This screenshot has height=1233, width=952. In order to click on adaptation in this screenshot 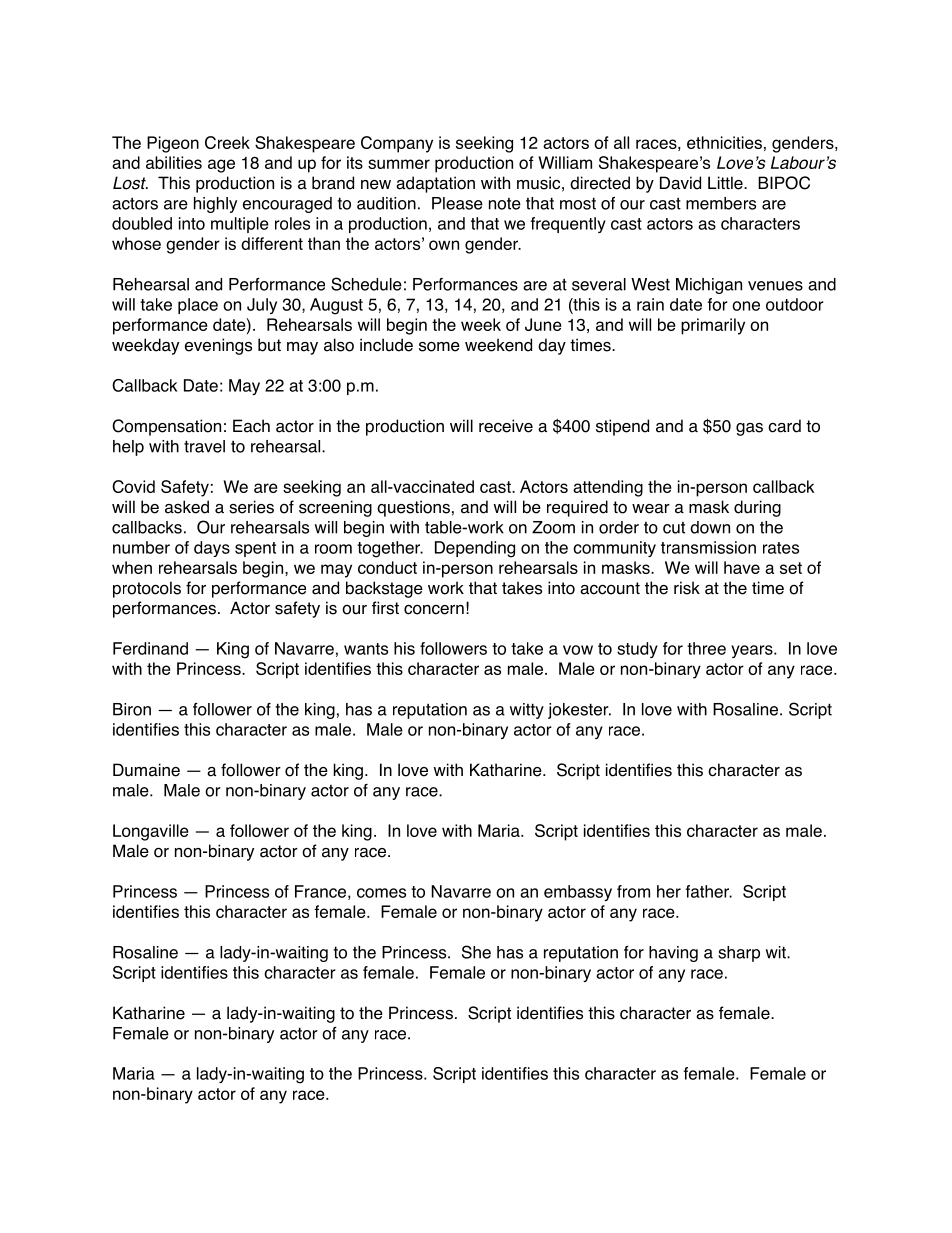, I will do `click(435, 184)`.
